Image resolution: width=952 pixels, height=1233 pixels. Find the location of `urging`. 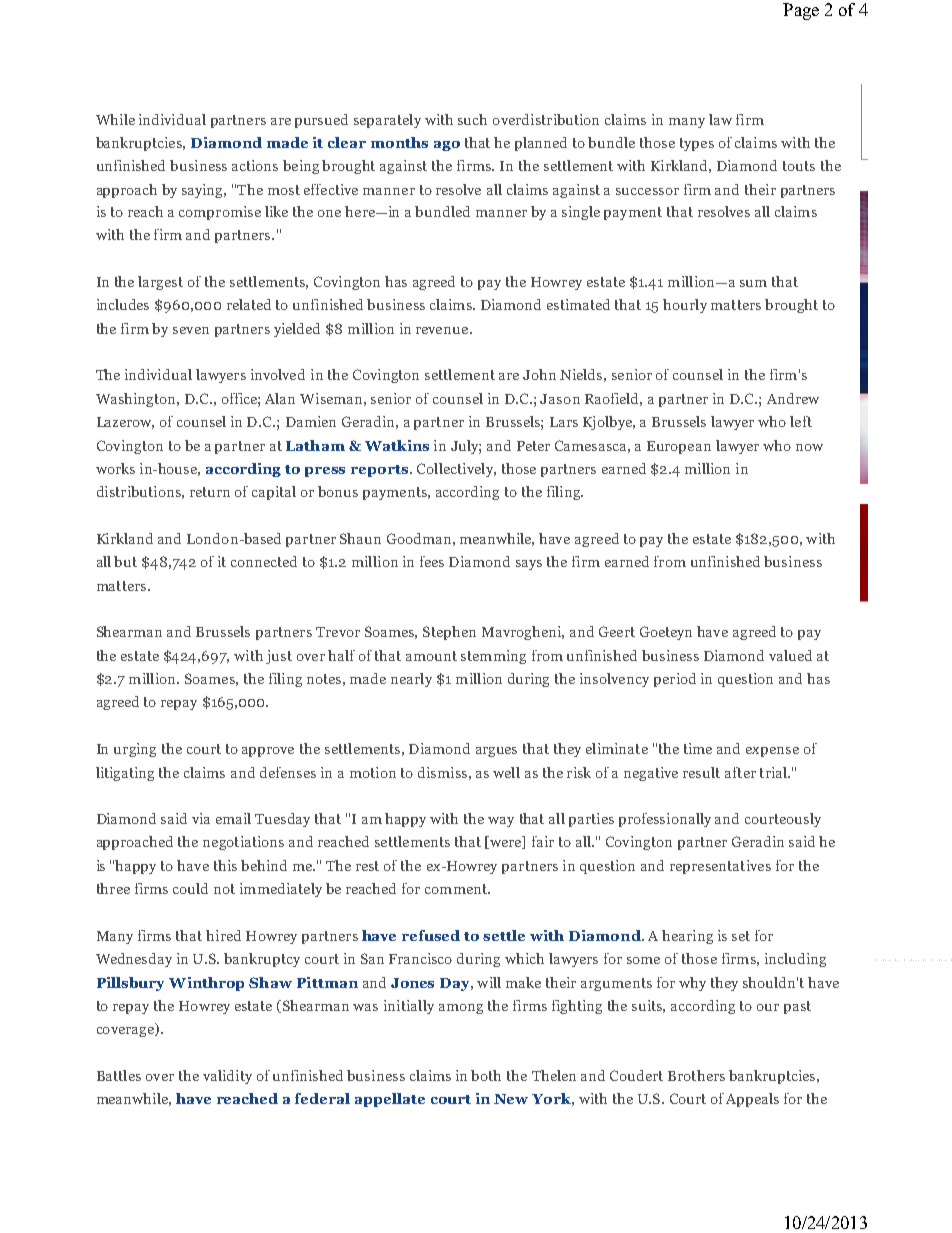

urging is located at coordinates (135, 750).
